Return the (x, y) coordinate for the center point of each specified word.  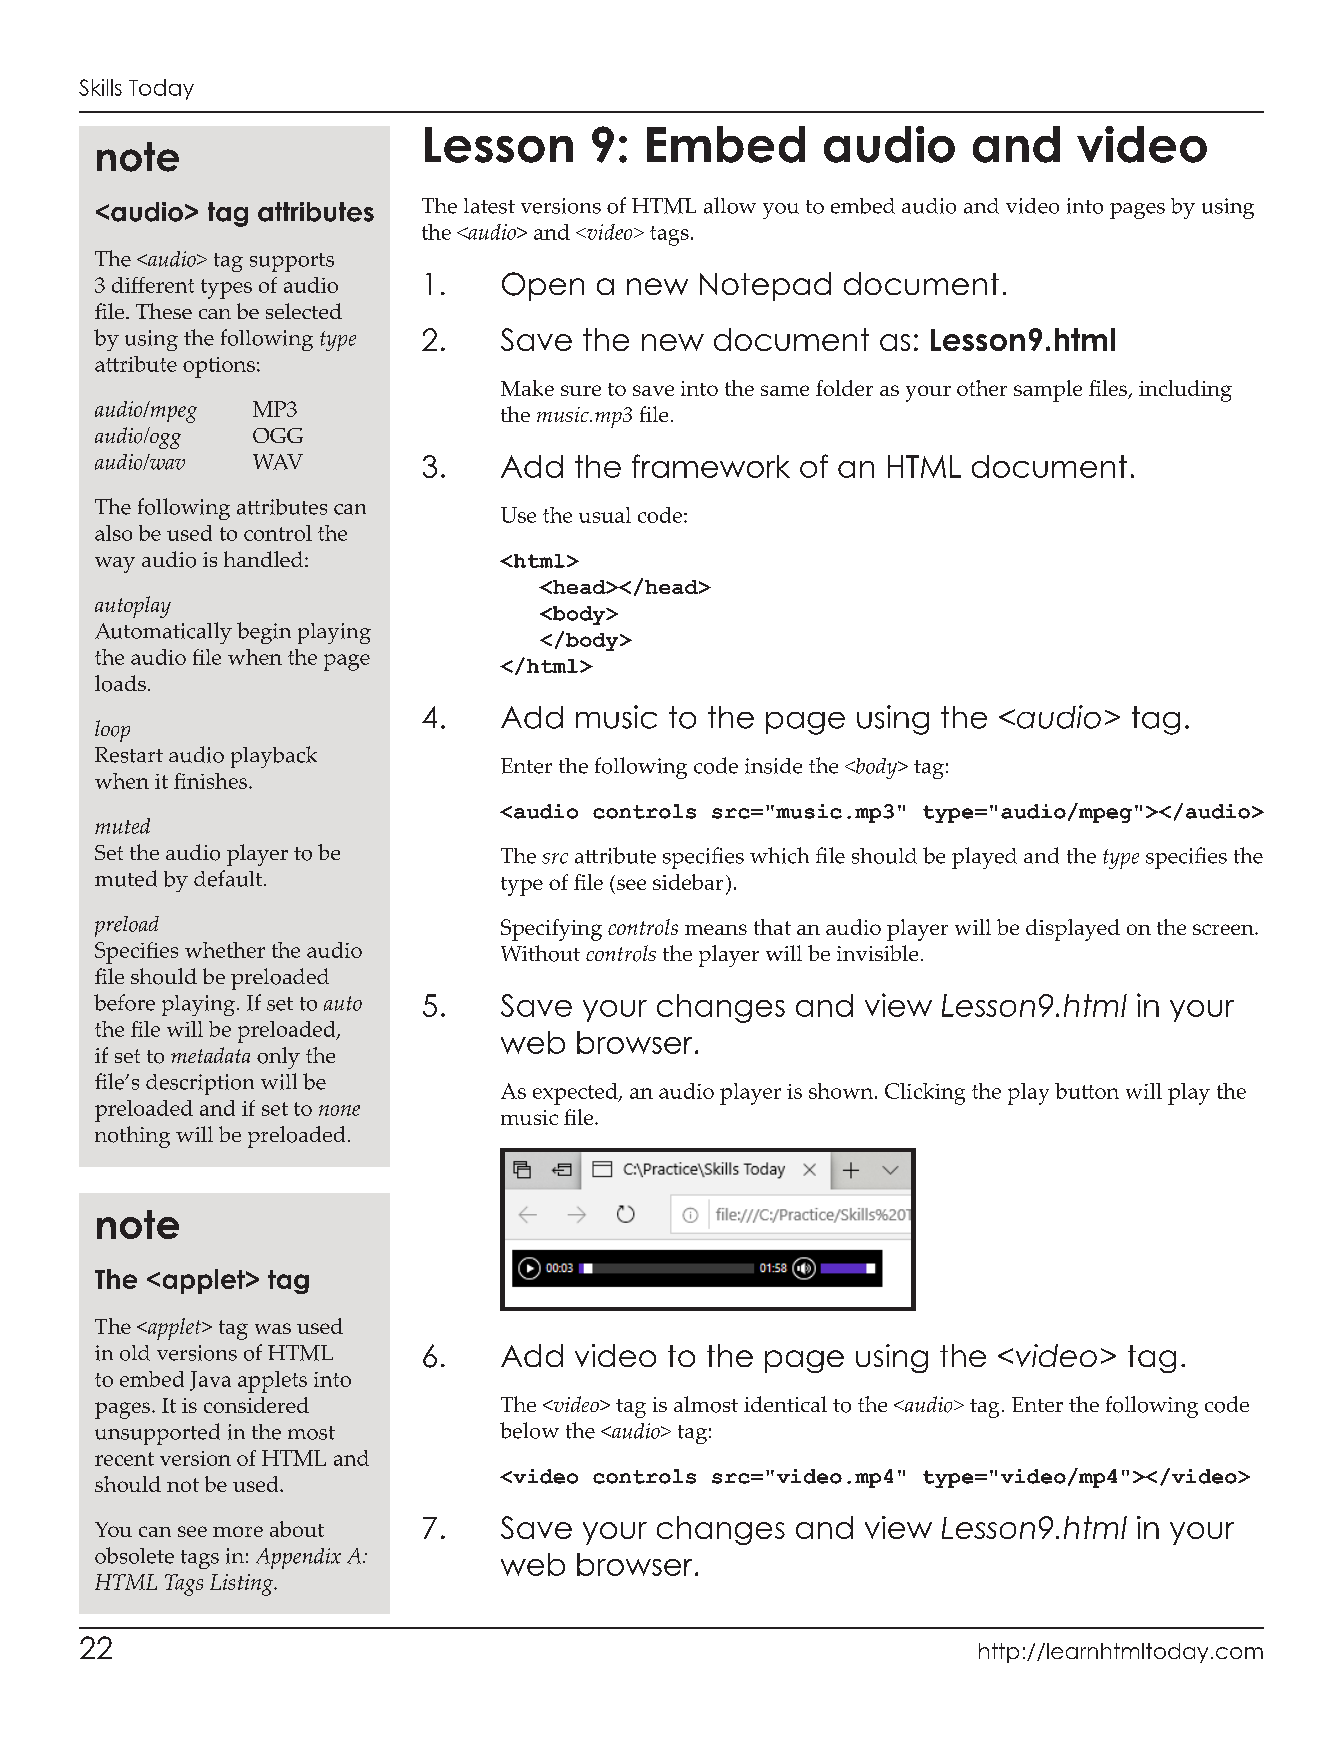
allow (730, 205)
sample (1048, 391)
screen (1224, 929)
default (229, 878)
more (238, 1531)
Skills (100, 87)
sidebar (688, 882)
